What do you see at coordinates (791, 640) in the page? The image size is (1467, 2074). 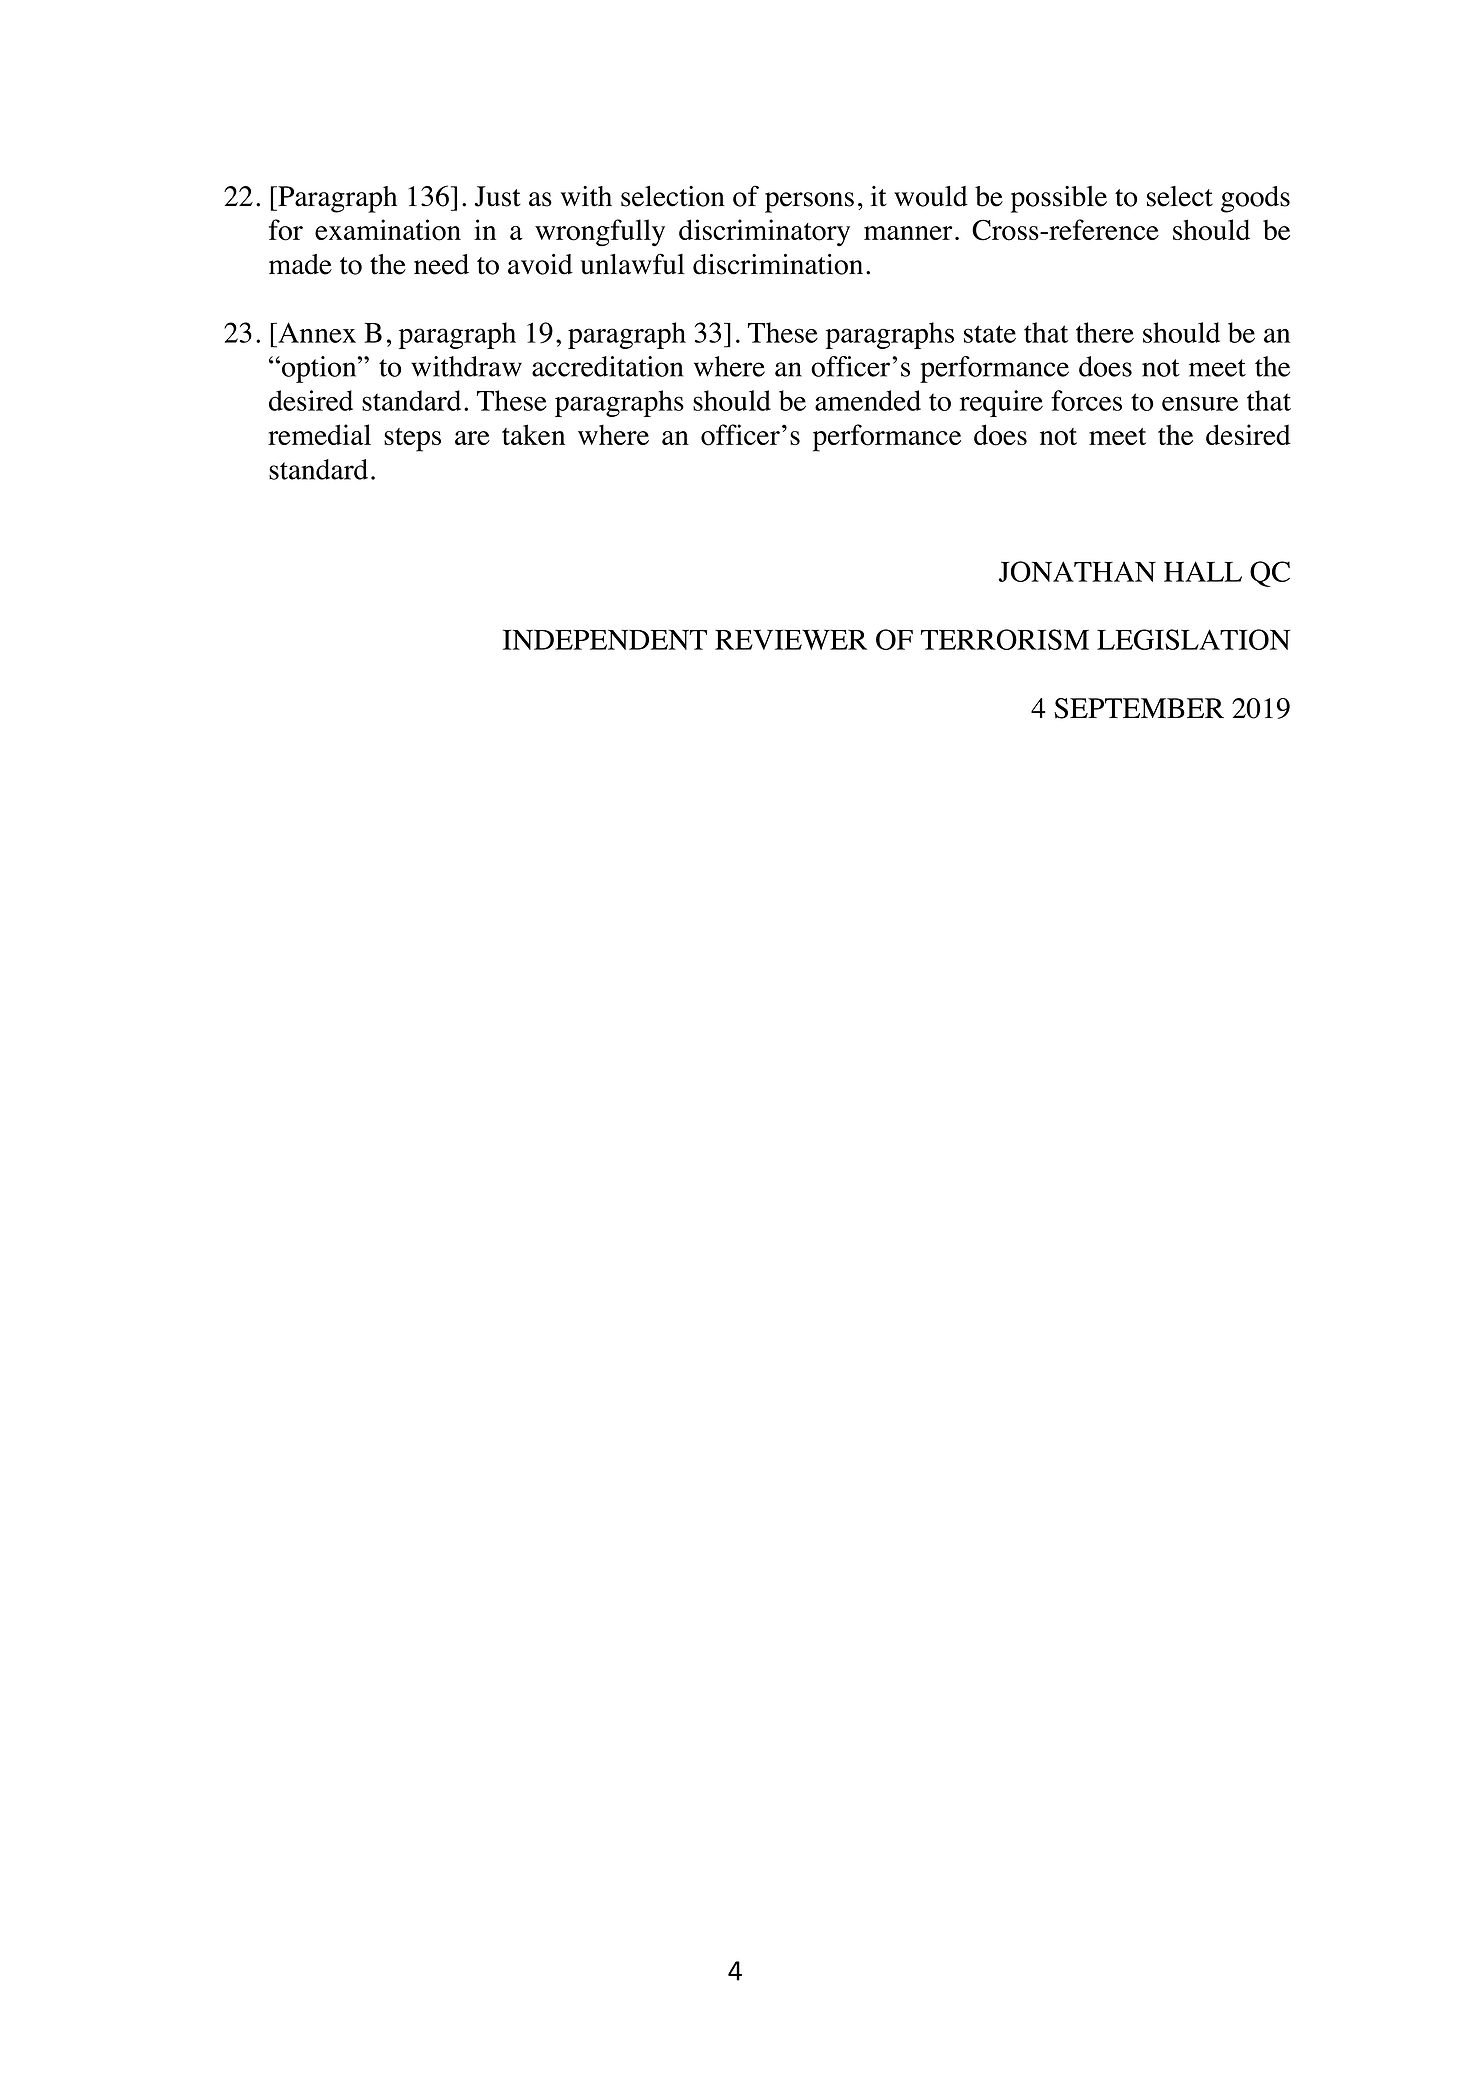 I see `REVIEWER` at bounding box center [791, 640].
